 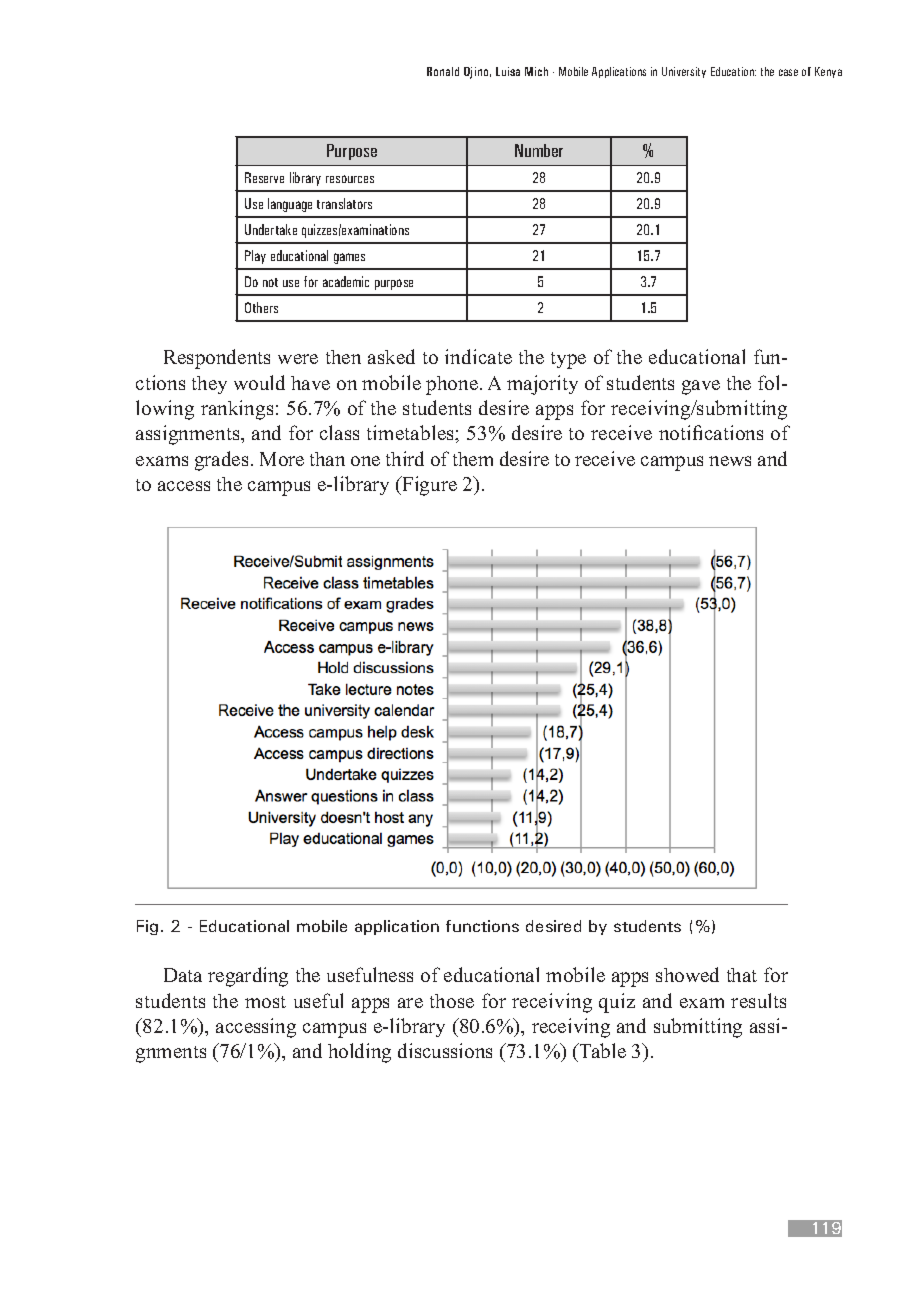 What do you see at coordinates (428, 486) in the page?
I see `Figure` at bounding box center [428, 486].
